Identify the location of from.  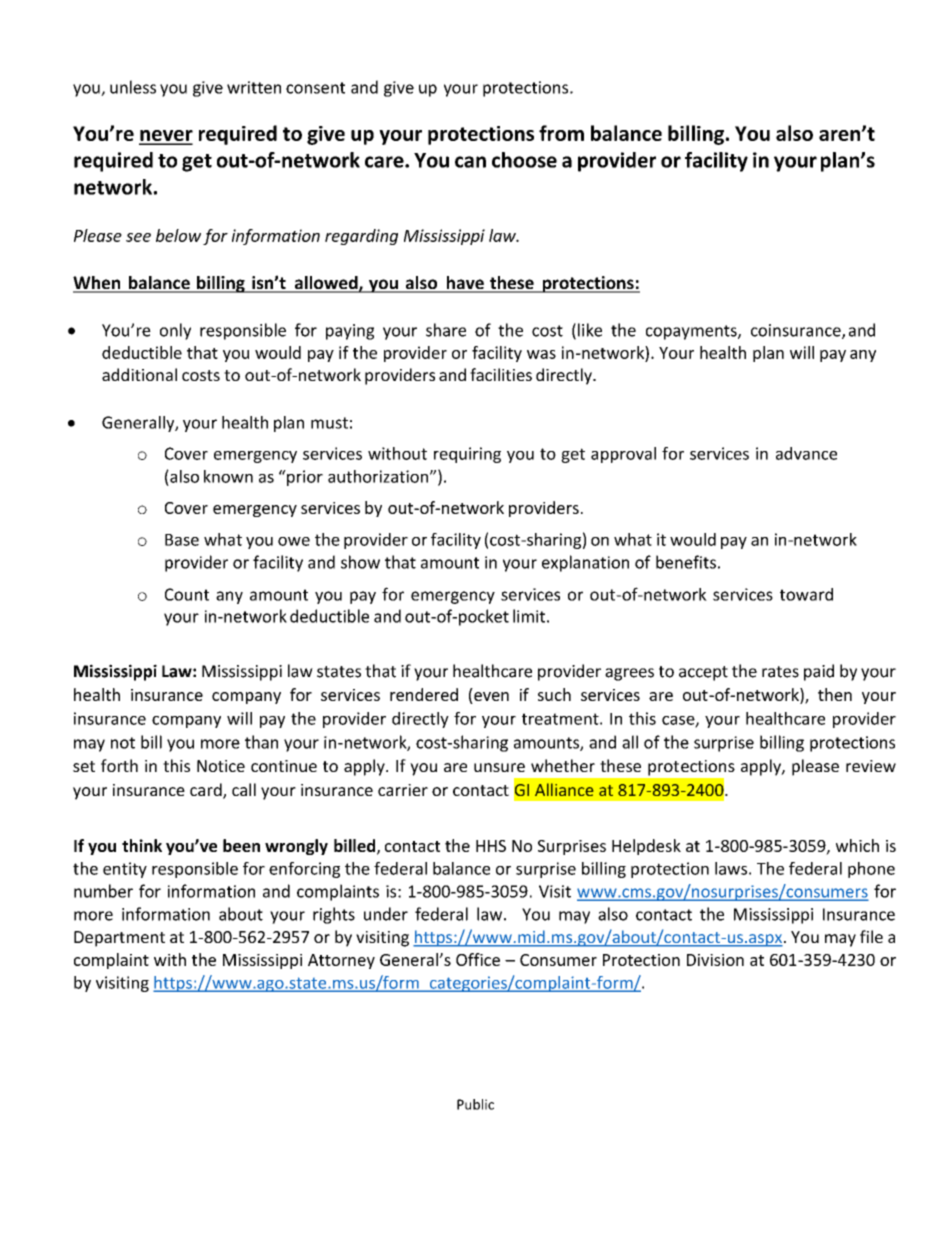
(561, 133).
